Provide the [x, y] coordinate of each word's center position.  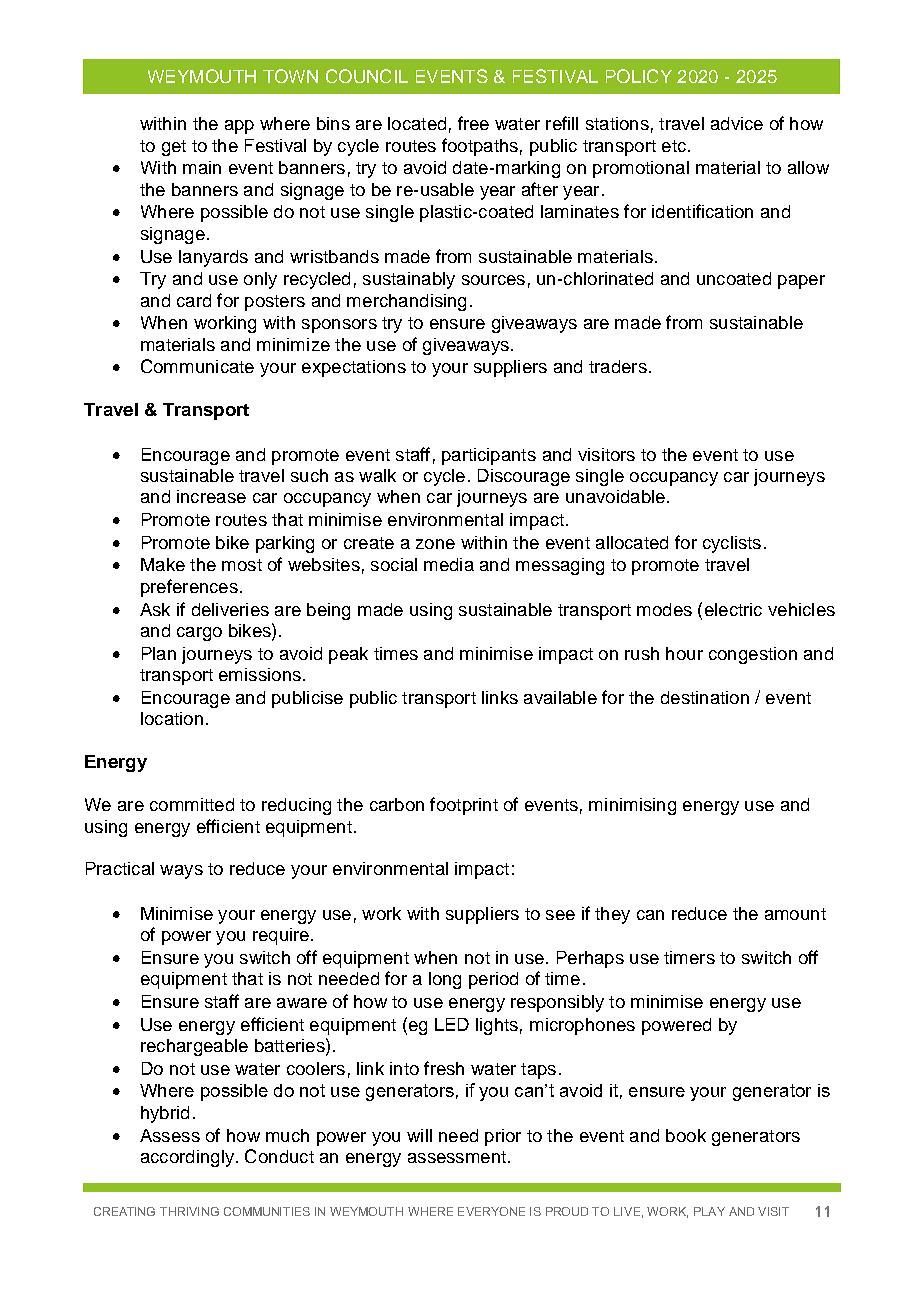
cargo [199, 634]
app [239, 127]
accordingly [187, 1158]
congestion [753, 655]
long [445, 980]
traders [618, 366]
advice [737, 123]
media [449, 564]
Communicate [197, 366]
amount [795, 914]
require [281, 936]
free [473, 123]
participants [489, 456]
